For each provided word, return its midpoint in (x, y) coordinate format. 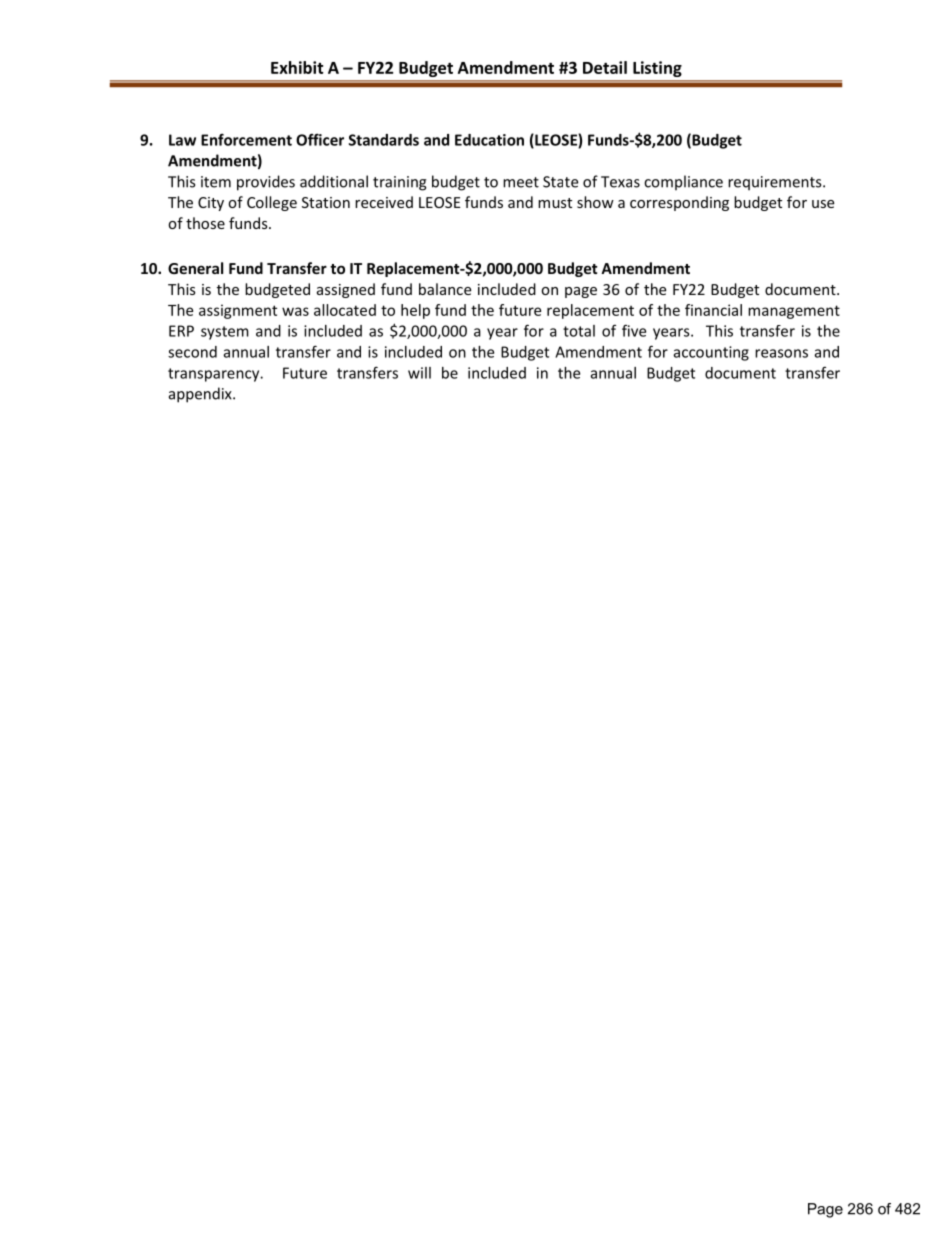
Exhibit (297, 67)
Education (489, 140)
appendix (201, 395)
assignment (238, 311)
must (555, 203)
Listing (657, 69)
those (205, 223)
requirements (776, 183)
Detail (605, 67)
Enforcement (246, 139)
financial (713, 310)
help (415, 311)
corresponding (679, 203)
